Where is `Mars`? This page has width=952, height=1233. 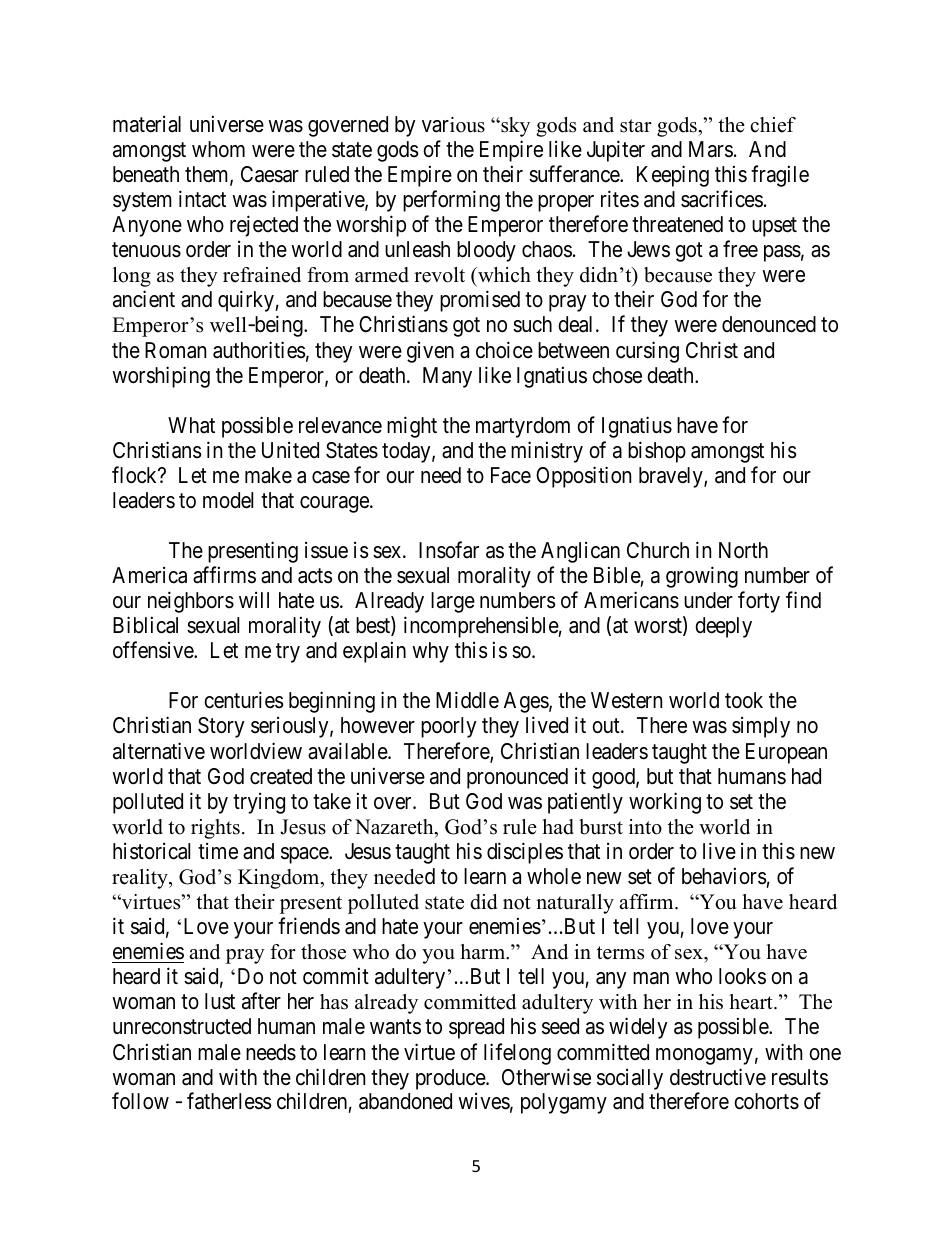
Mars is located at coordinates (711, 149).
